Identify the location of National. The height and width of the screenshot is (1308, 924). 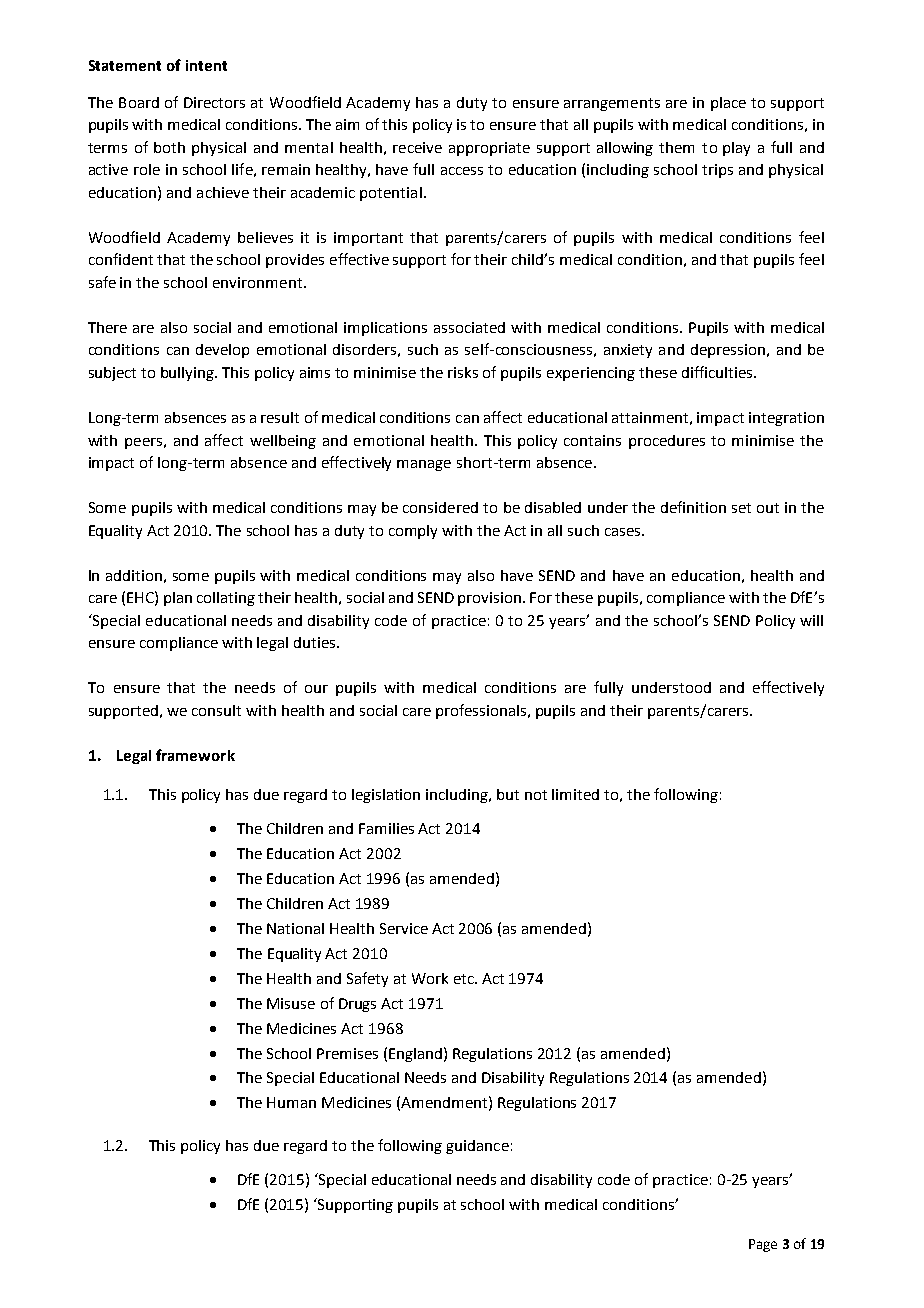
(295, 928).
